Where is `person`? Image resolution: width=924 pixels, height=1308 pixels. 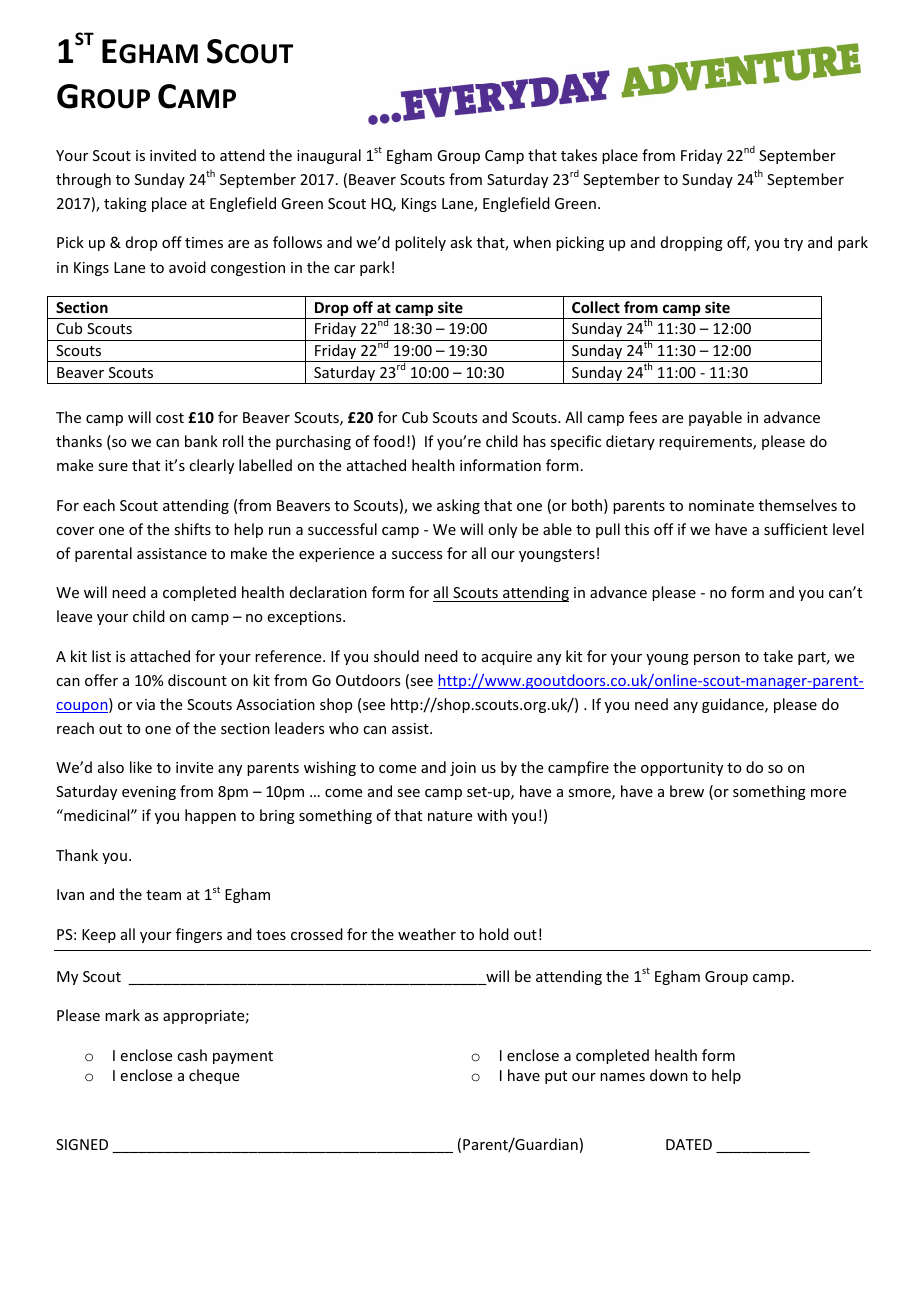
person is located at coordinates (717, 659).
